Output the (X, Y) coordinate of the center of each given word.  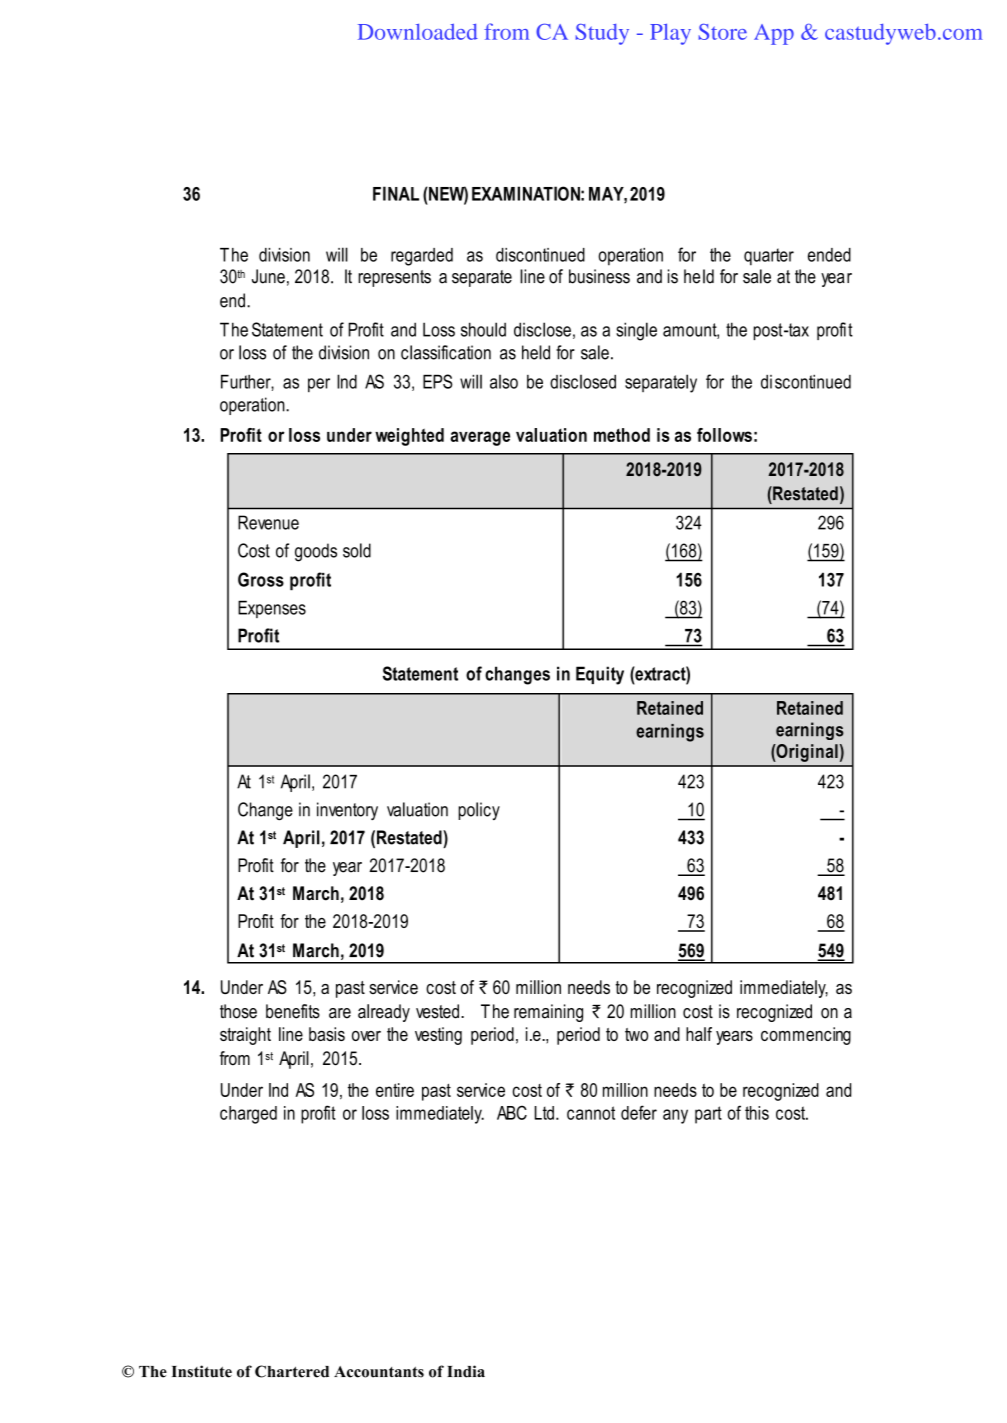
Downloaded (418, 31)
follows (724, 435)
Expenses (272, 609)
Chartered (292, 1371)
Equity (600, 675)
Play (670, 34)
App (774, 34)
